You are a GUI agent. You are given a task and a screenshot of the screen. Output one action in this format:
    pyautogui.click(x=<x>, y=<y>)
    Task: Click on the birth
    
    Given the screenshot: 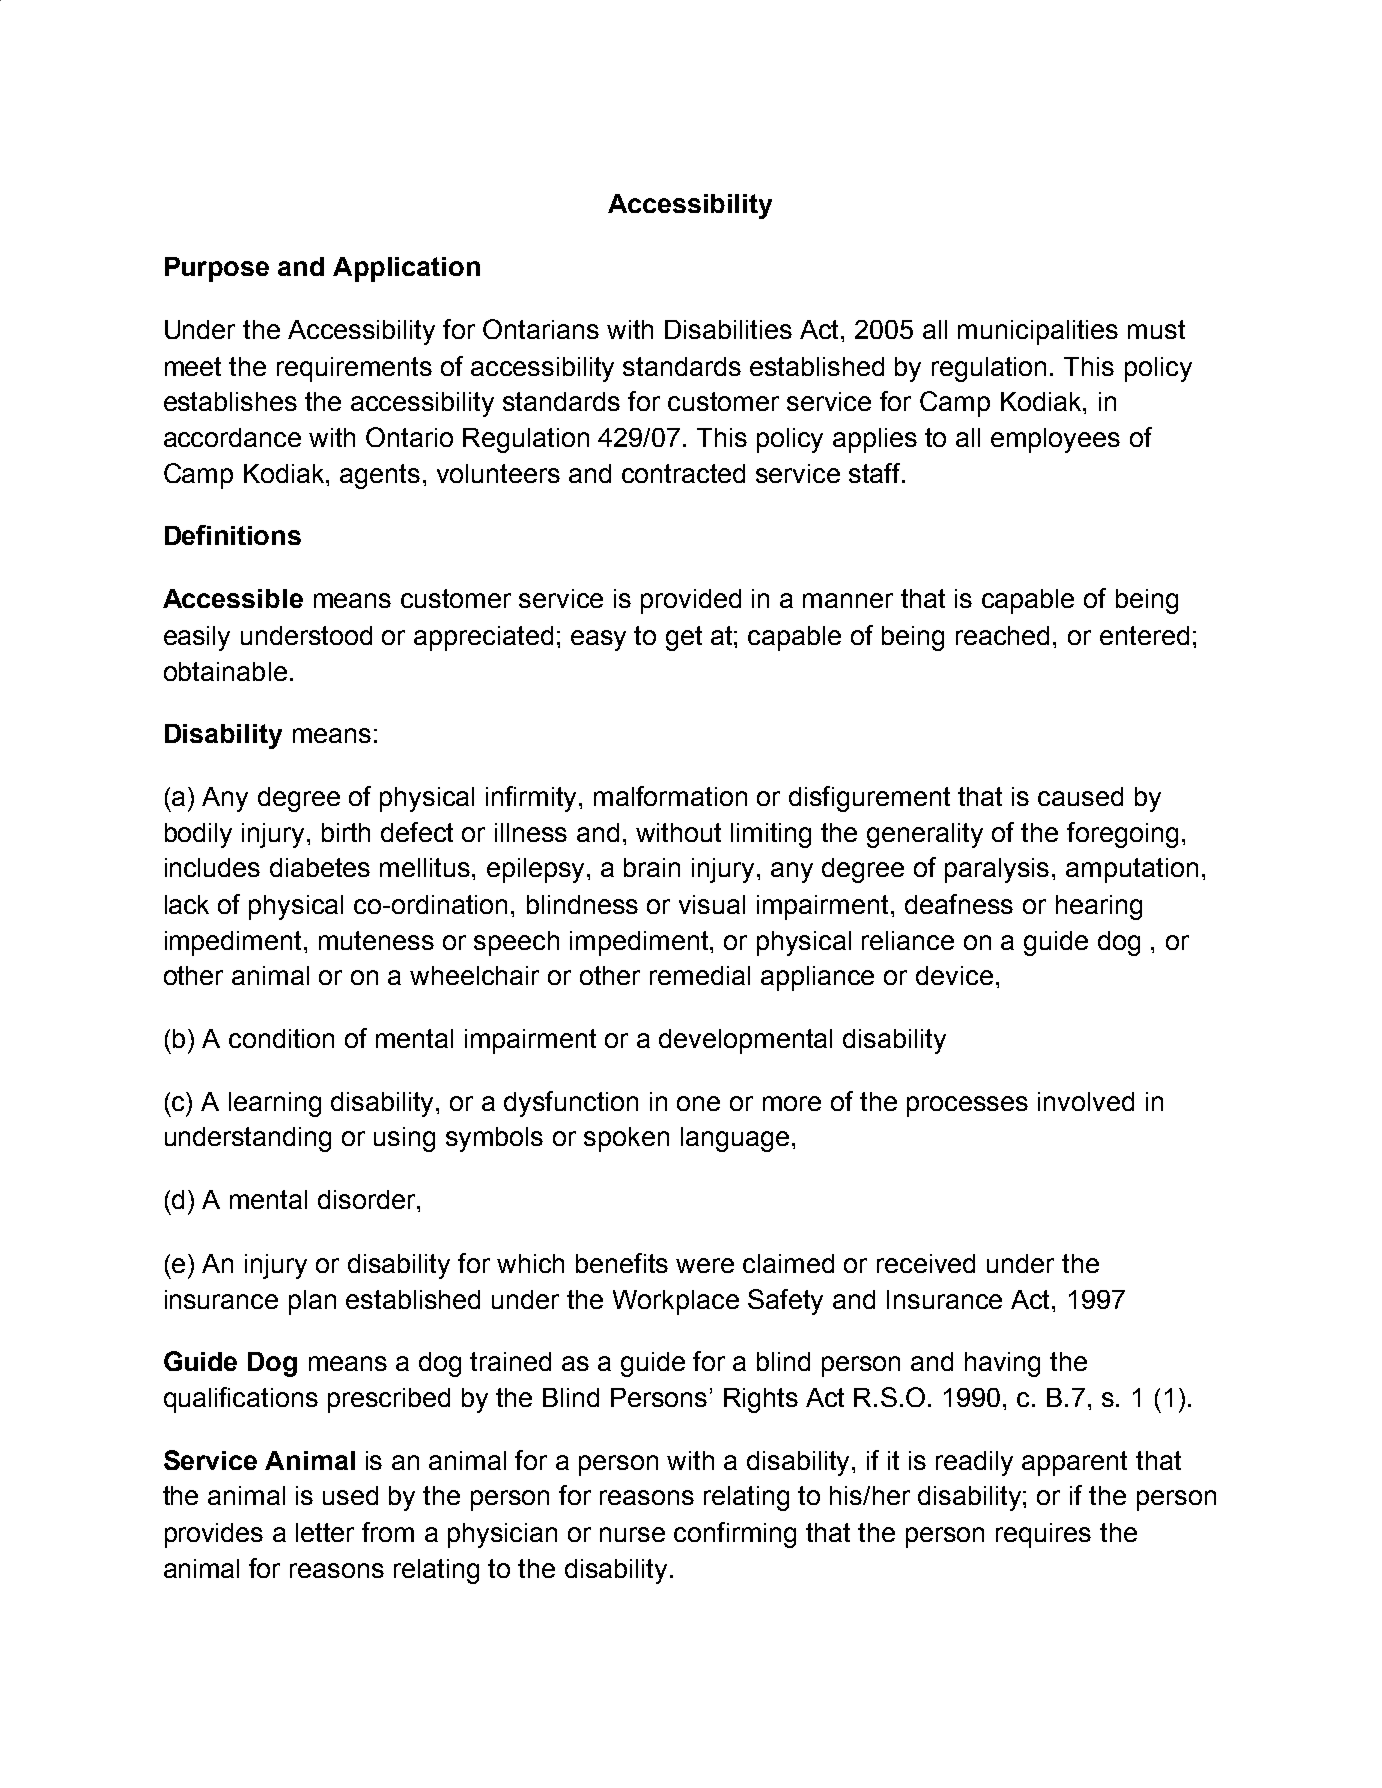 What is the action you would take?
    pyautogui.click(x=346, y=832)
